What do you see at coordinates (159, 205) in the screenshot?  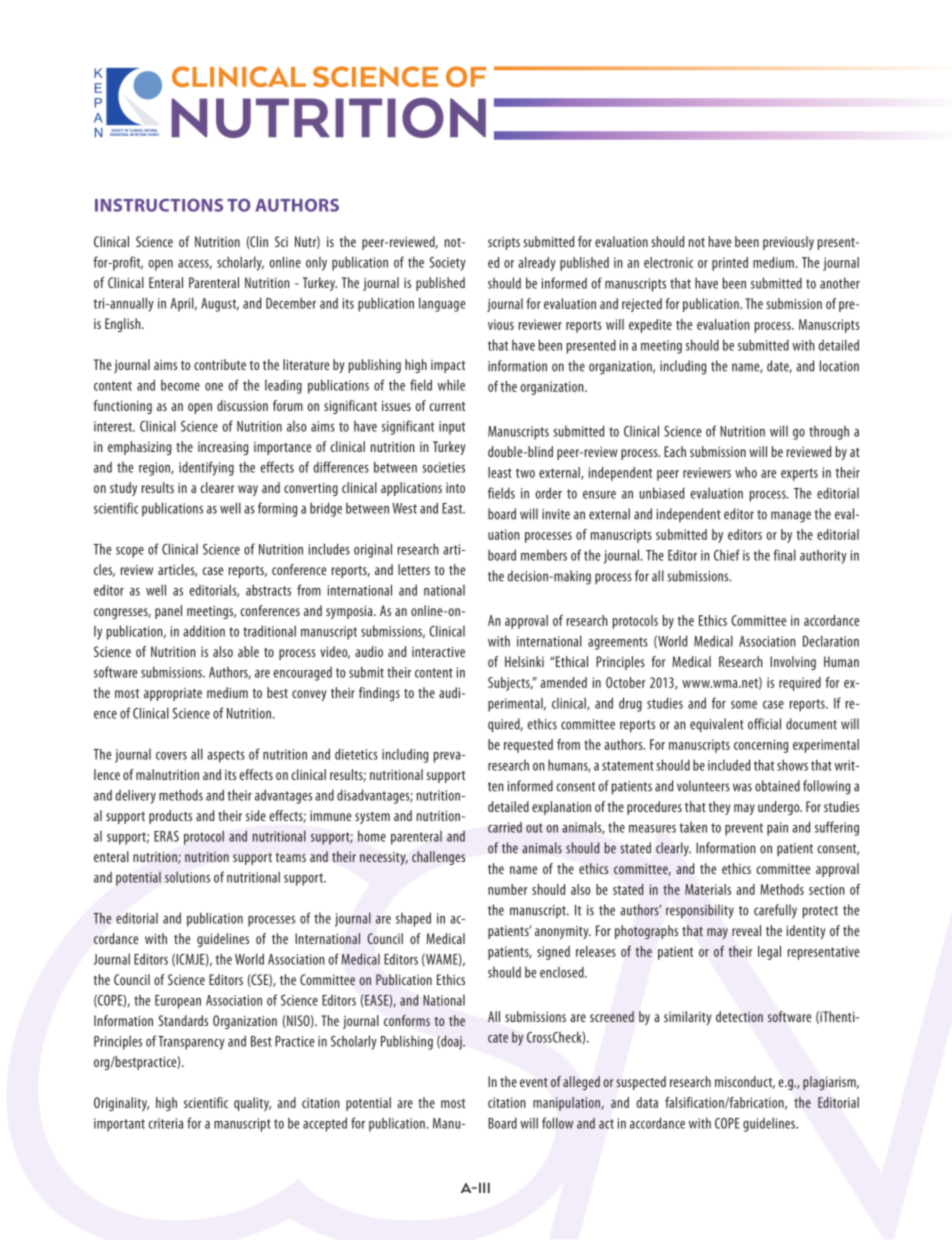 I see `INSTRUCTIONS` at bounding box center [159, 205].
